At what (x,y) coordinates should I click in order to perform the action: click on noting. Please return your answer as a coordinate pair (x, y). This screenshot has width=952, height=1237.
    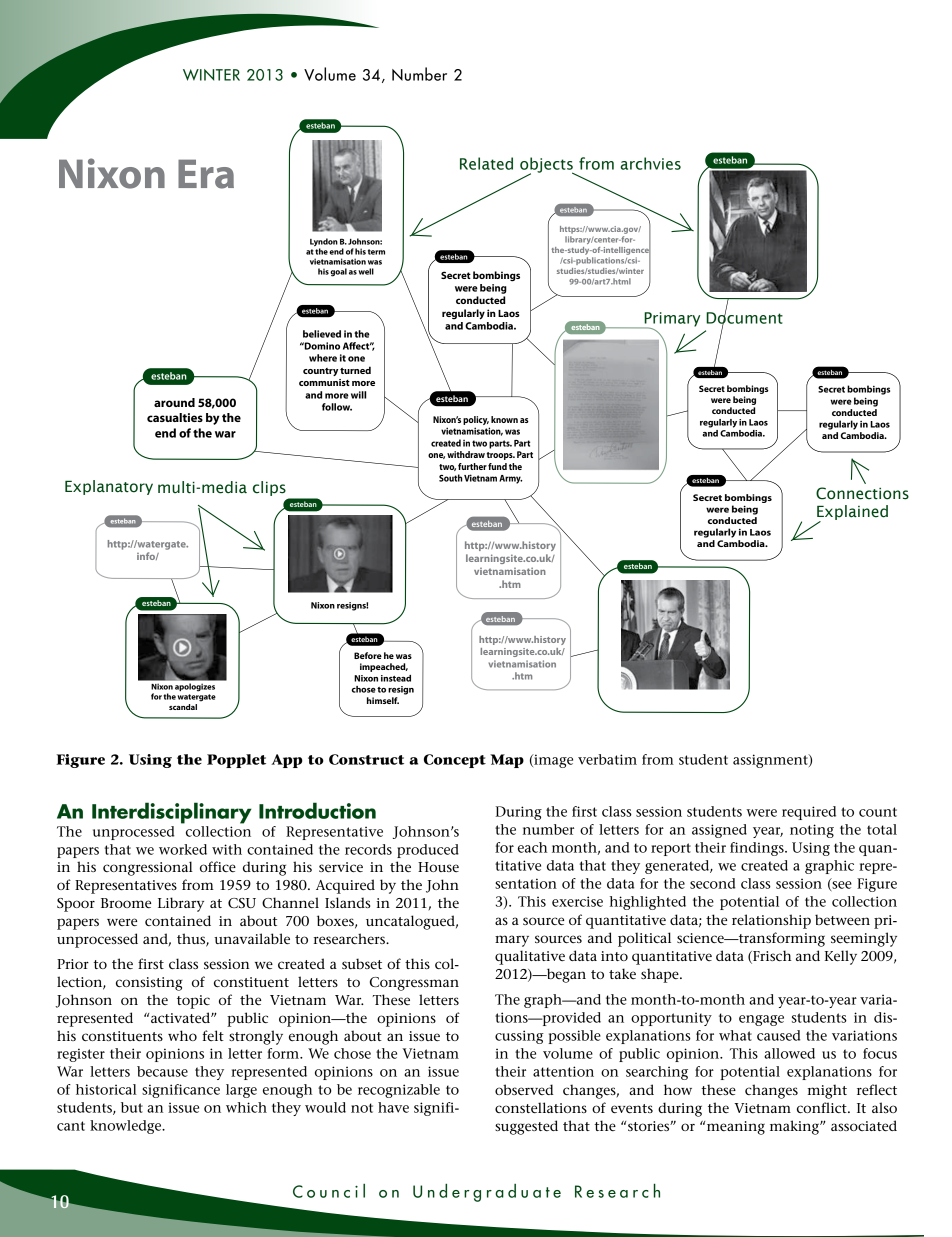
    Looking at the image, I should click on (812, 831).
